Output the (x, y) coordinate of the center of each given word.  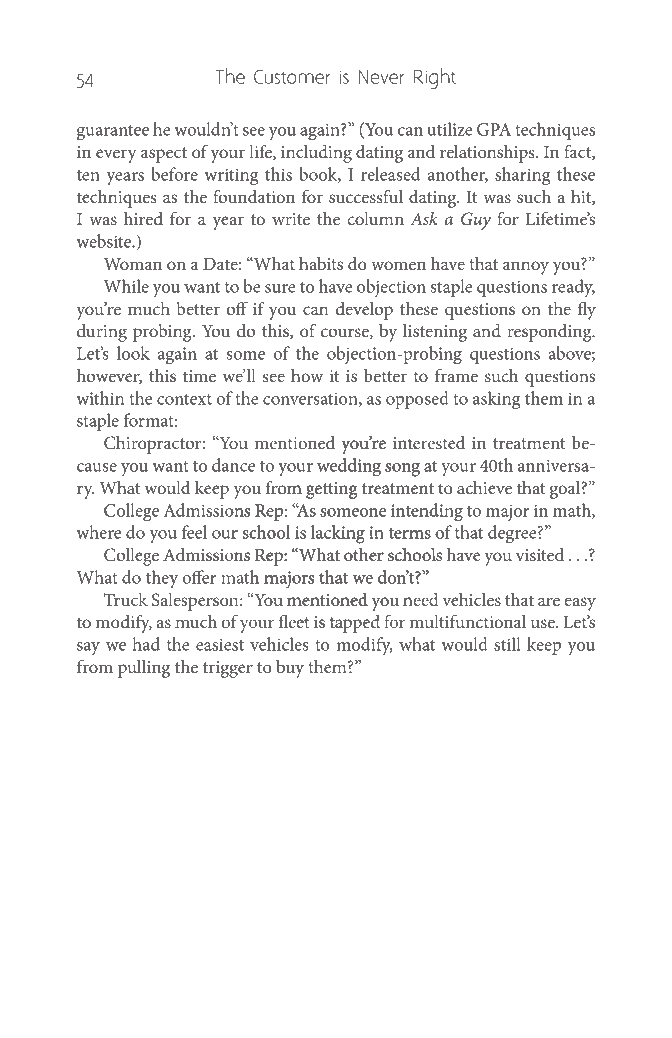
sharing (522, 176)
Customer (292, 76)
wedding (349, 467)
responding (550, 333)
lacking (338, 534)
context (184, 399)
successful (366, 196)
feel (194, 532)
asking (496, 400)
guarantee (113, 133)
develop (364, 311)
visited (540, 554)
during (102, 333)
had (146, 644)
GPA (494, 129)
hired (143, 218)
